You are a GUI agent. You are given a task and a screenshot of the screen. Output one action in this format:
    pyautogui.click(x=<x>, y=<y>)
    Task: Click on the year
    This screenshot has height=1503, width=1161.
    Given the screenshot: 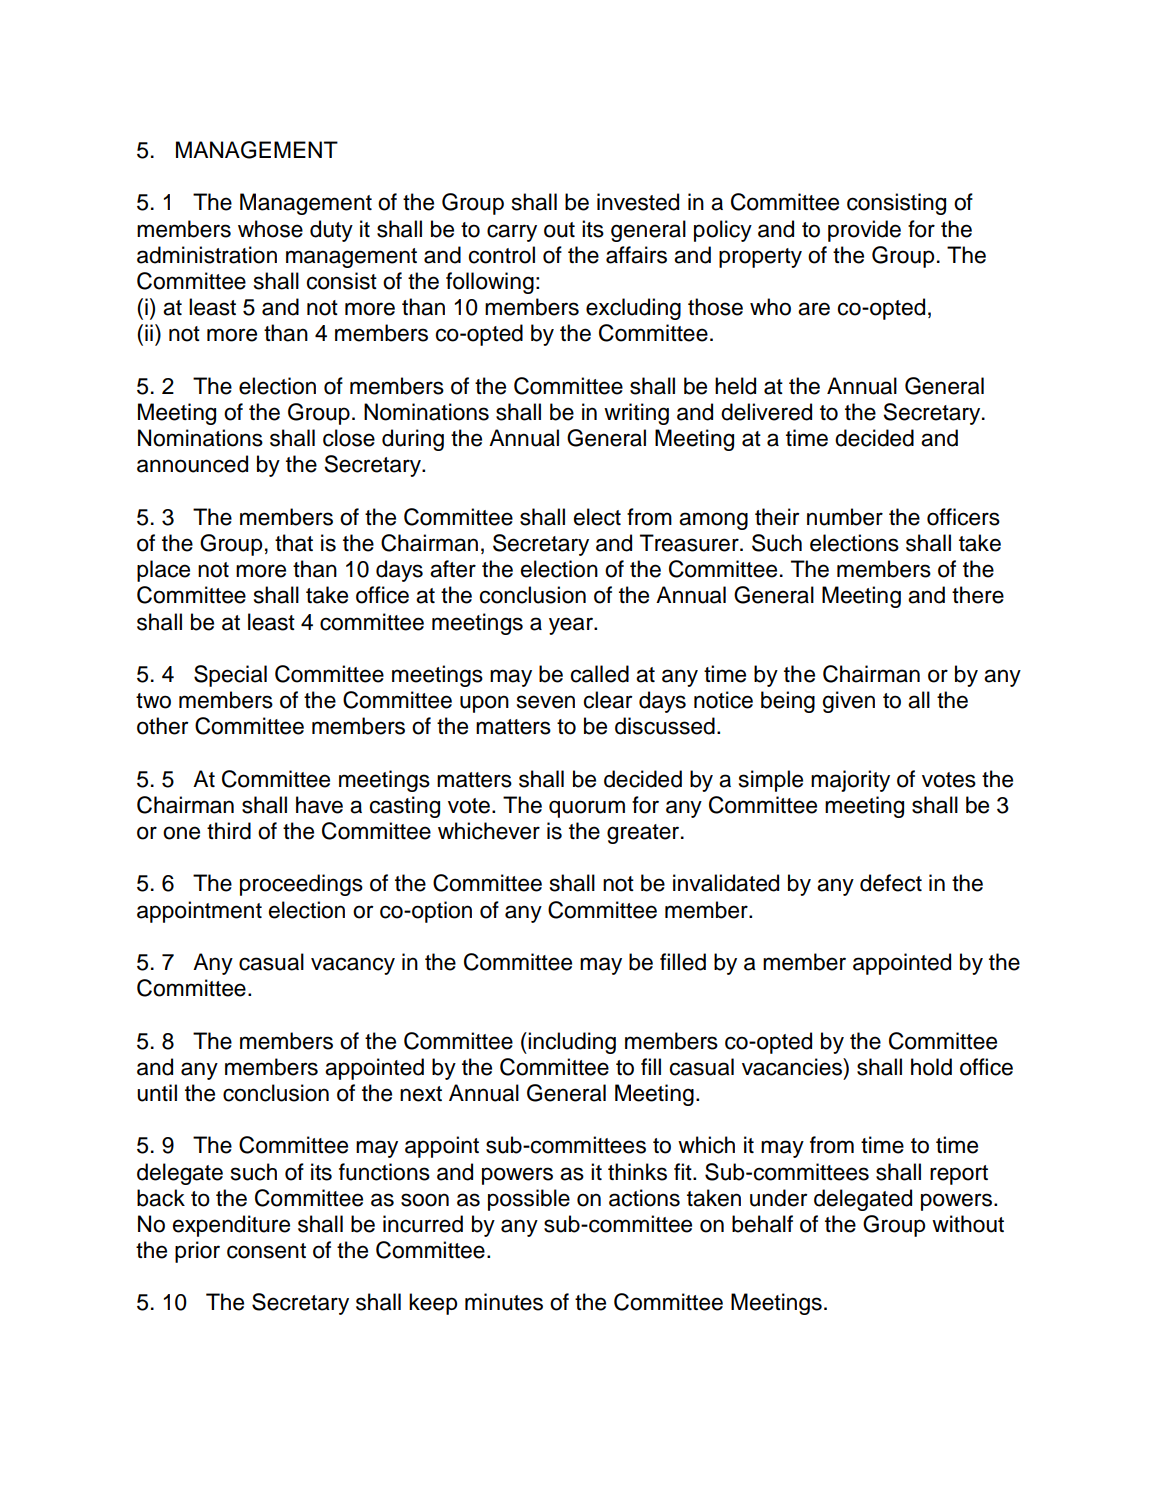 What is the action you would take?
    pyautogui.click(x=572, y=626)
